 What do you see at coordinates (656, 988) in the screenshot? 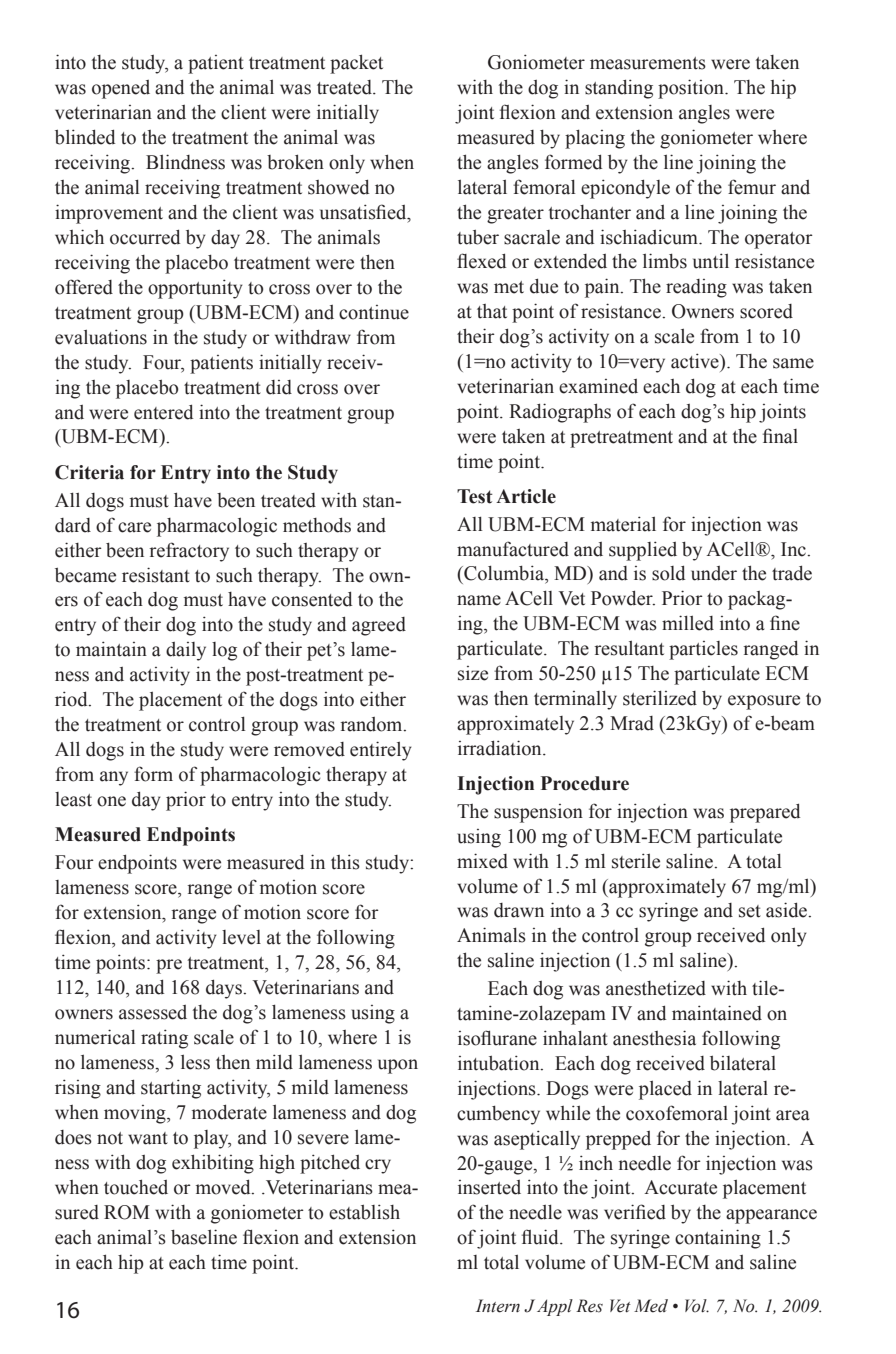
I see `anesthetized` at bounding box center [656, 988].
